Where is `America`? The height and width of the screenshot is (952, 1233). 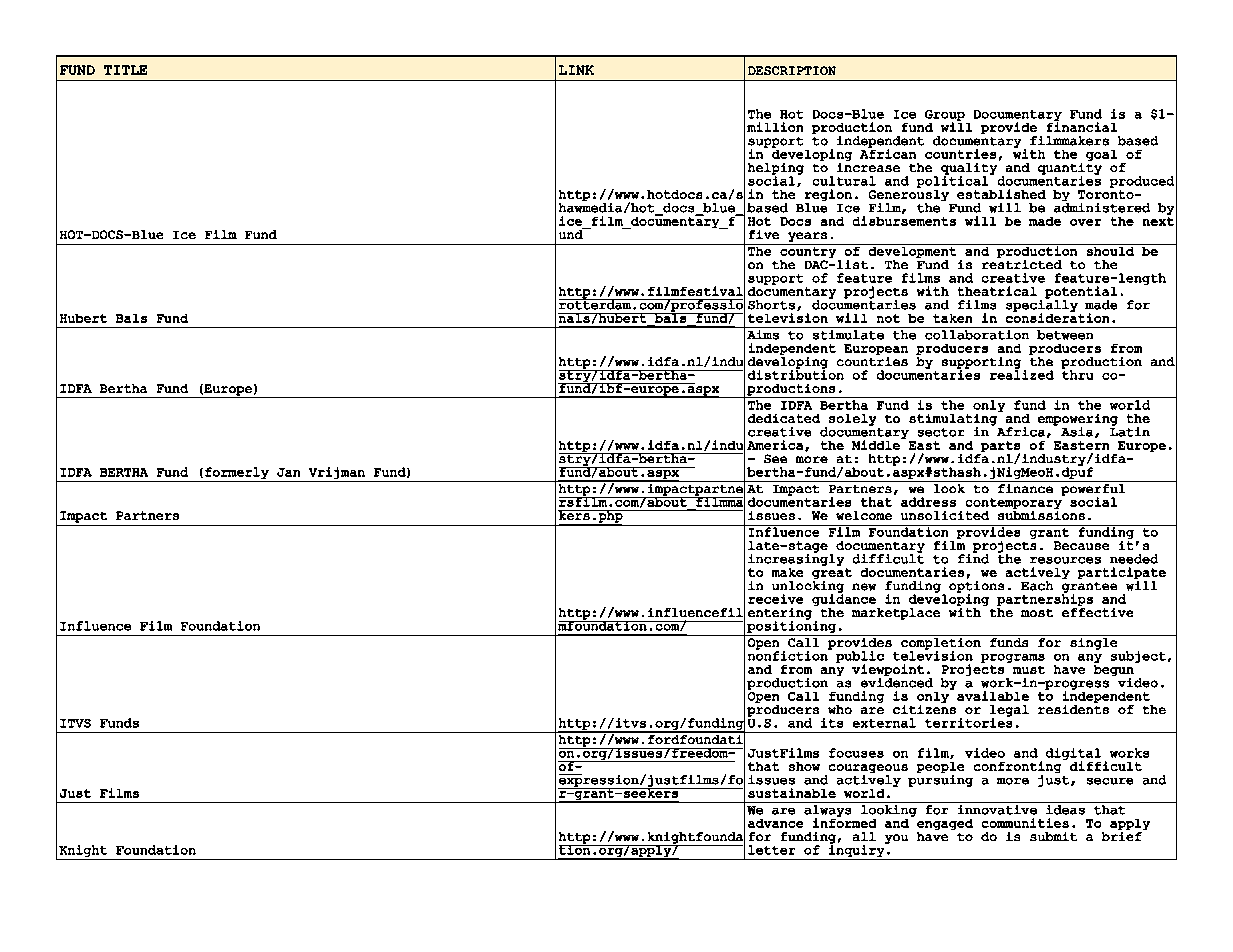
America is located at coordinates (776, 445).
